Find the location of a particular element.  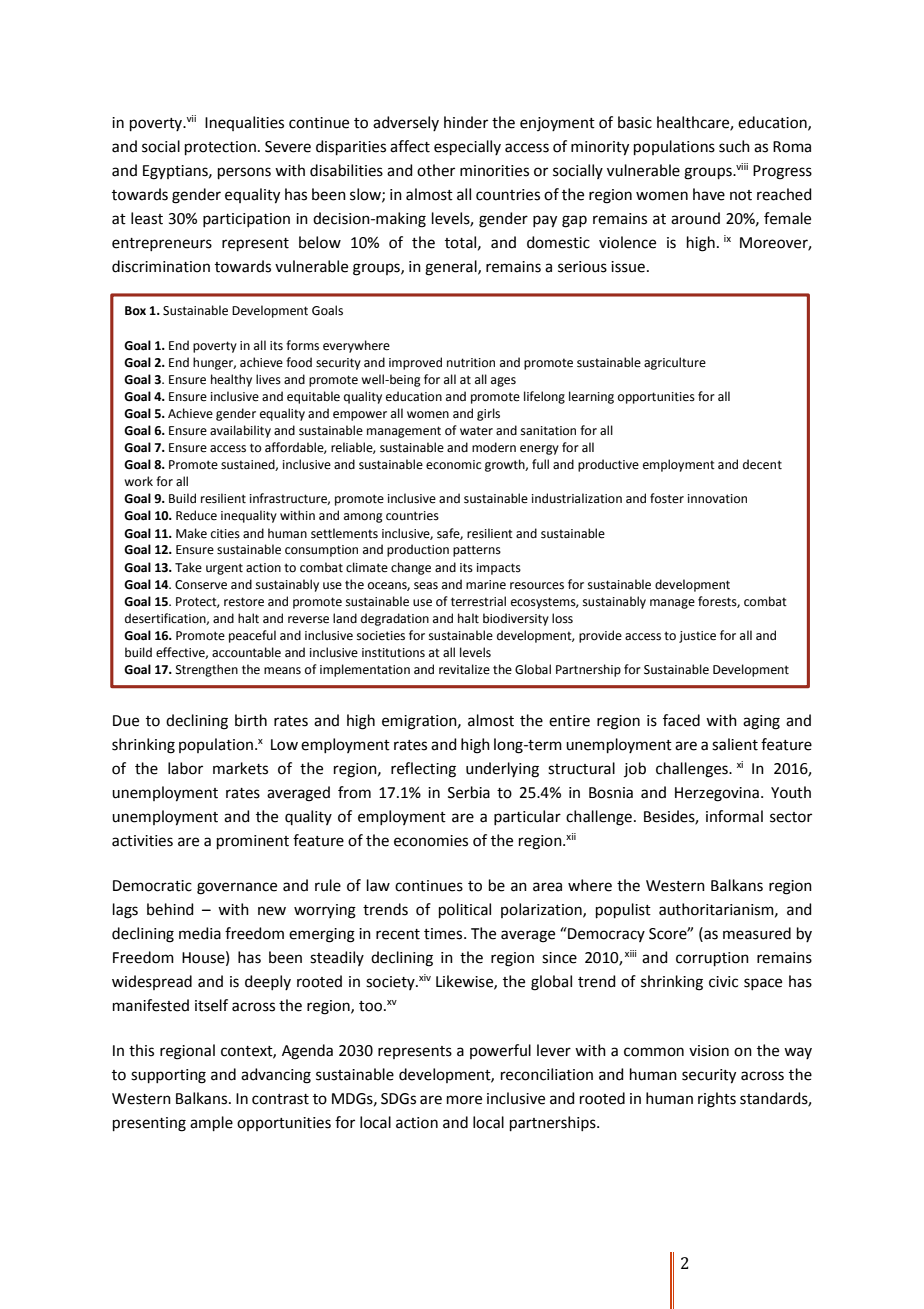

persons is located at coordinates (244, 173).
